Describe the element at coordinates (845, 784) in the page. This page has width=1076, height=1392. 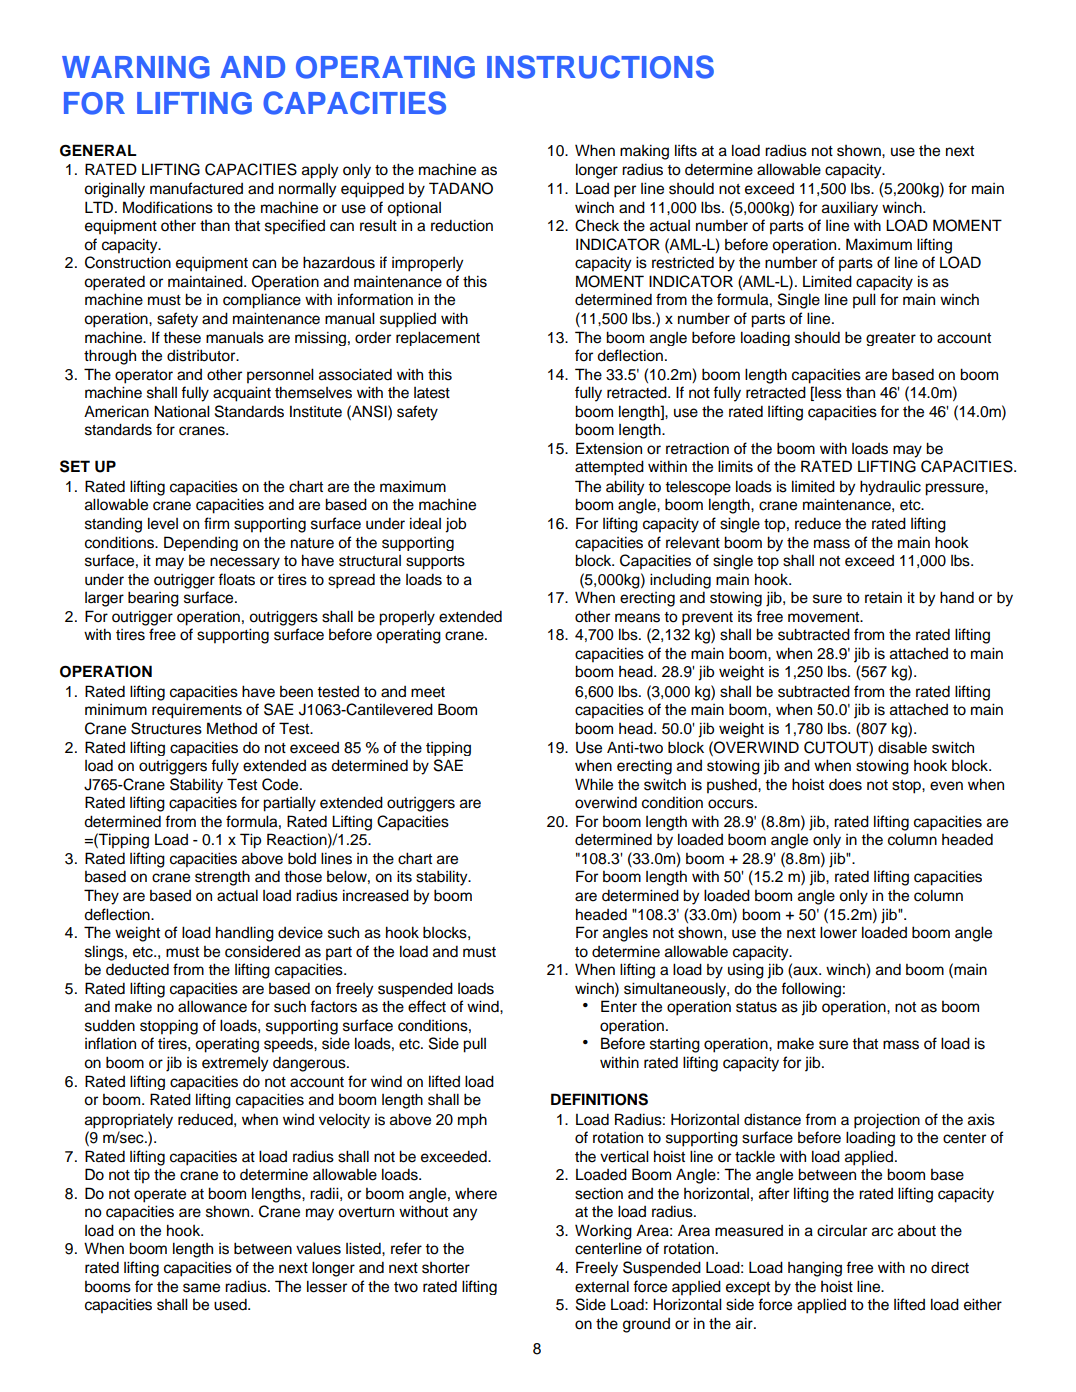
I see `does` at that location.
